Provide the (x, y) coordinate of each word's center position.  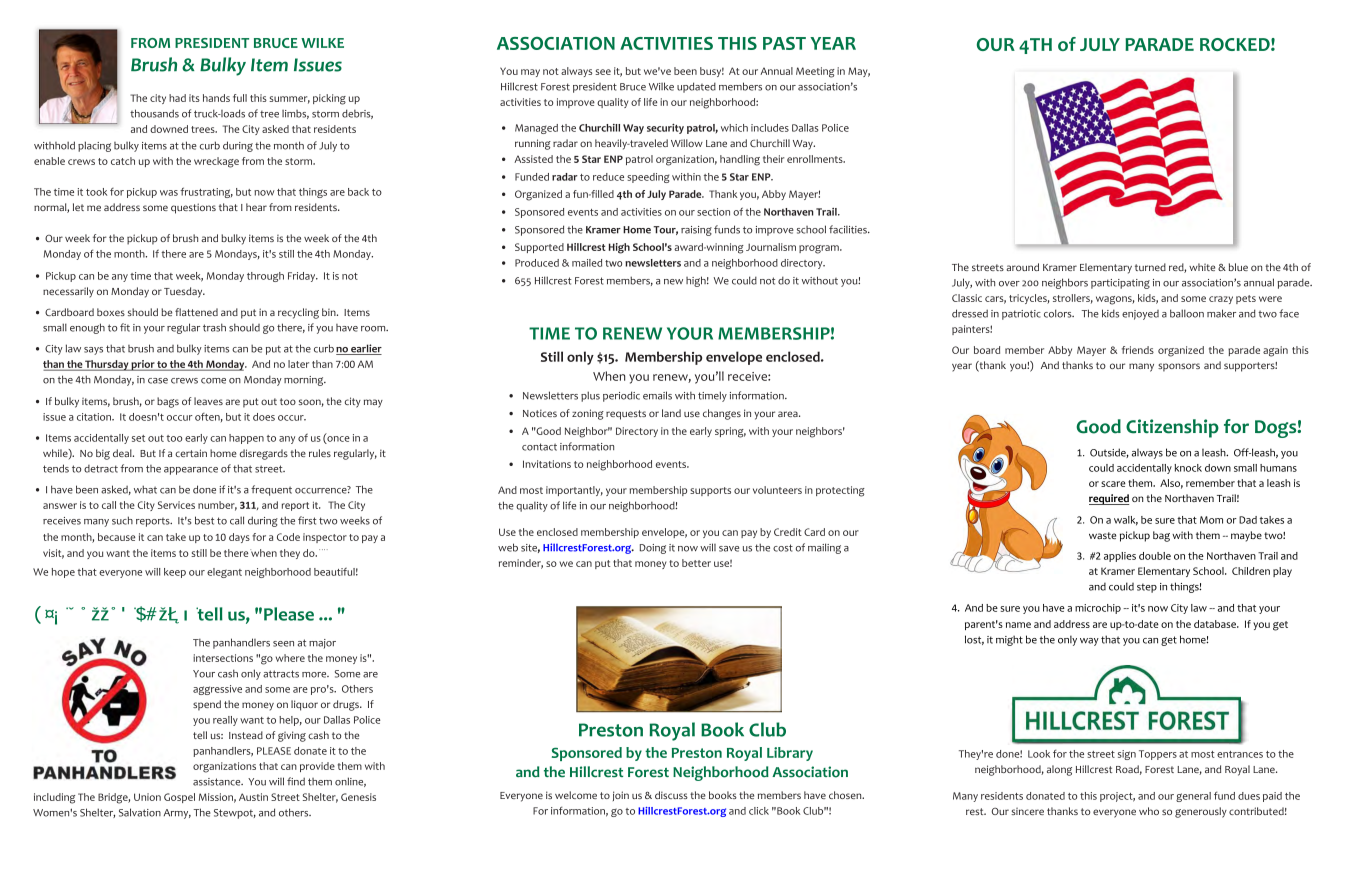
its (194, 98)
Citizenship (1172, 428)
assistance (218, 782)
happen (246, 439)
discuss (671, 795)
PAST (784, 43)
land (671, 413)
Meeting (815, 72)
